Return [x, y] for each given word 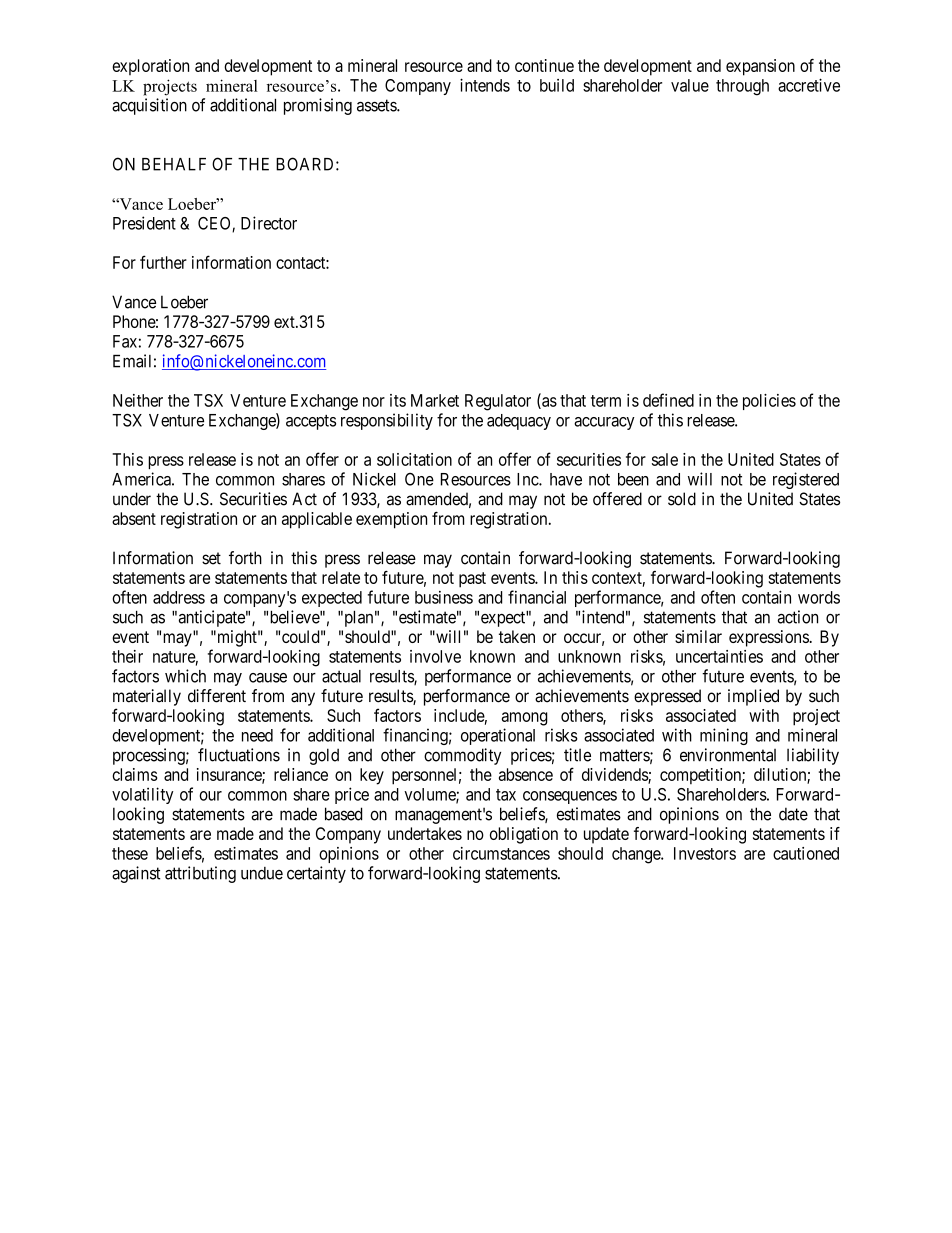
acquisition [149, 106]
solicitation [414, 459]
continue [544, 65]
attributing [200, 874]
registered [806, 480]
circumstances [501, 853]
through [742, 87]
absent [134, 518]
